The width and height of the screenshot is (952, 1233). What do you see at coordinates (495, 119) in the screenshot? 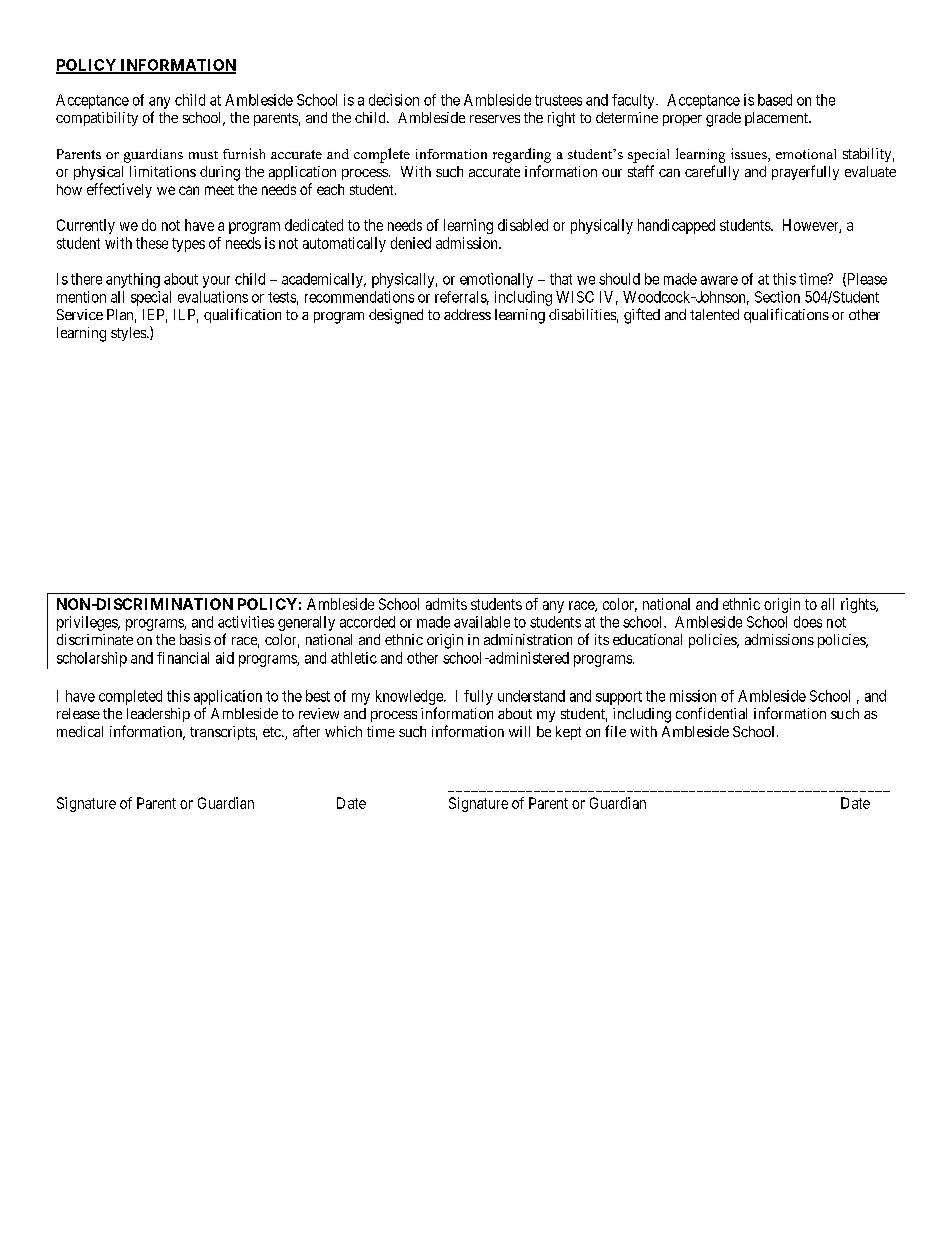
I see `reserves` at bounding box center [495, 119].
